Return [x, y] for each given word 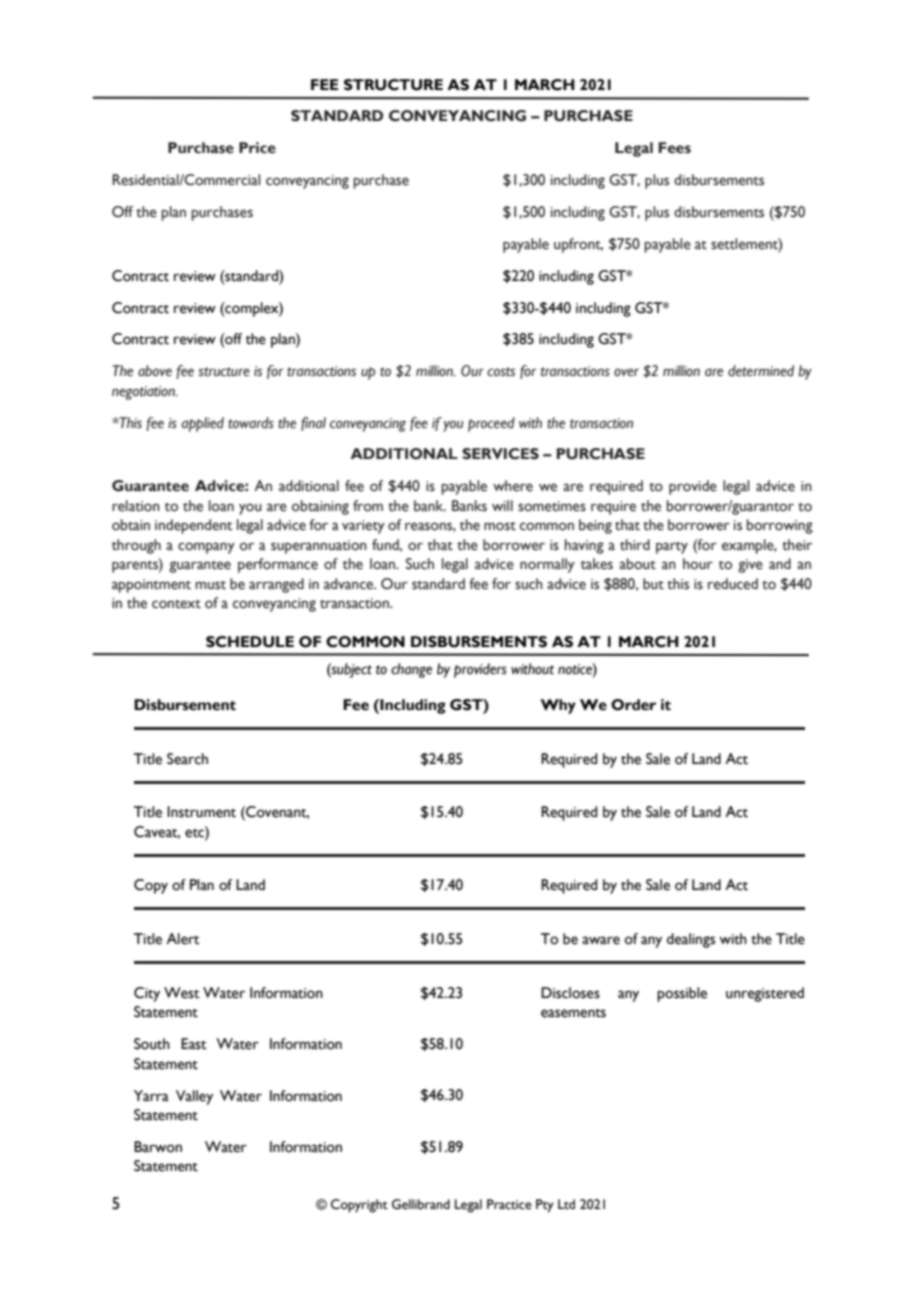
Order [633, 705]
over [626, 372]
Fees [674, 148]
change [411, 670]
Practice [509, 1204]
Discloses [570, 993]
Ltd [566, 1204]
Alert [183, 939]
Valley [194, 1097]
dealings [691, 940]
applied [202, 424]
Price [257, 148]
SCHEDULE [250, 642]
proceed [491, 424]
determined [761, 371]
